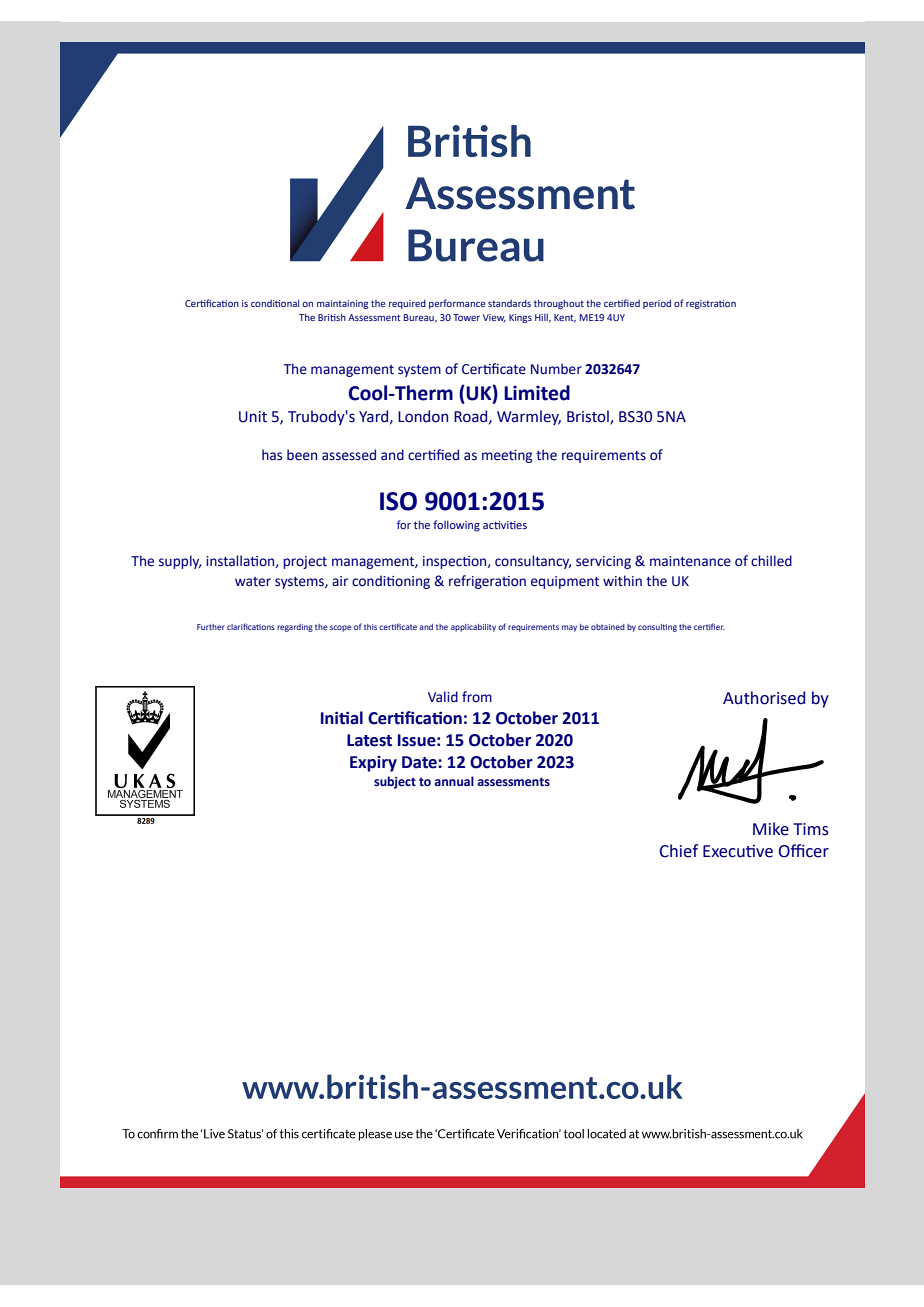 Image resolution: width=924 pixels, height=1307 pixels. I want to click on annual, so click(454, 781).
